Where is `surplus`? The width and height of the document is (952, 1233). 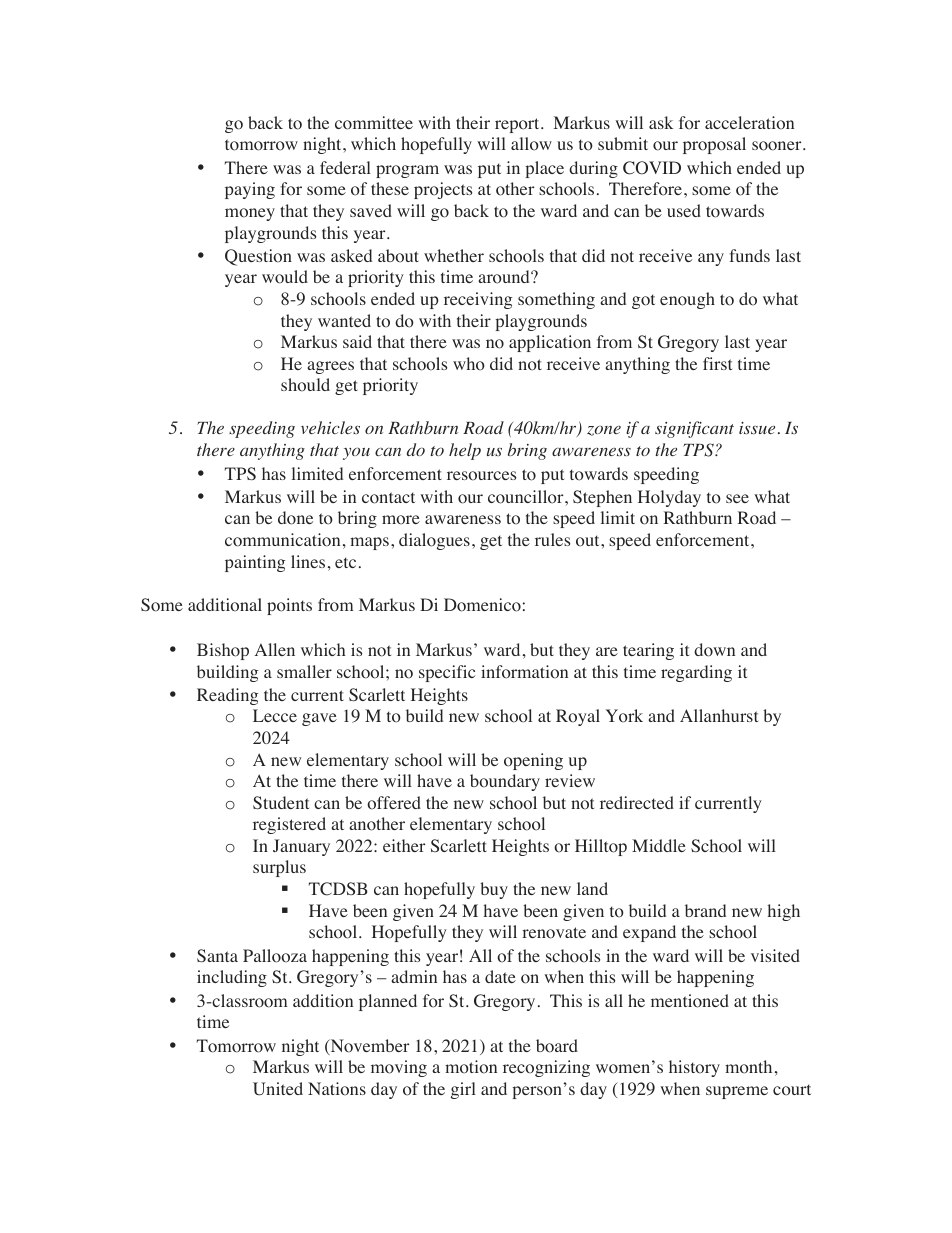
surplus is located at coordinates (279, 868).
